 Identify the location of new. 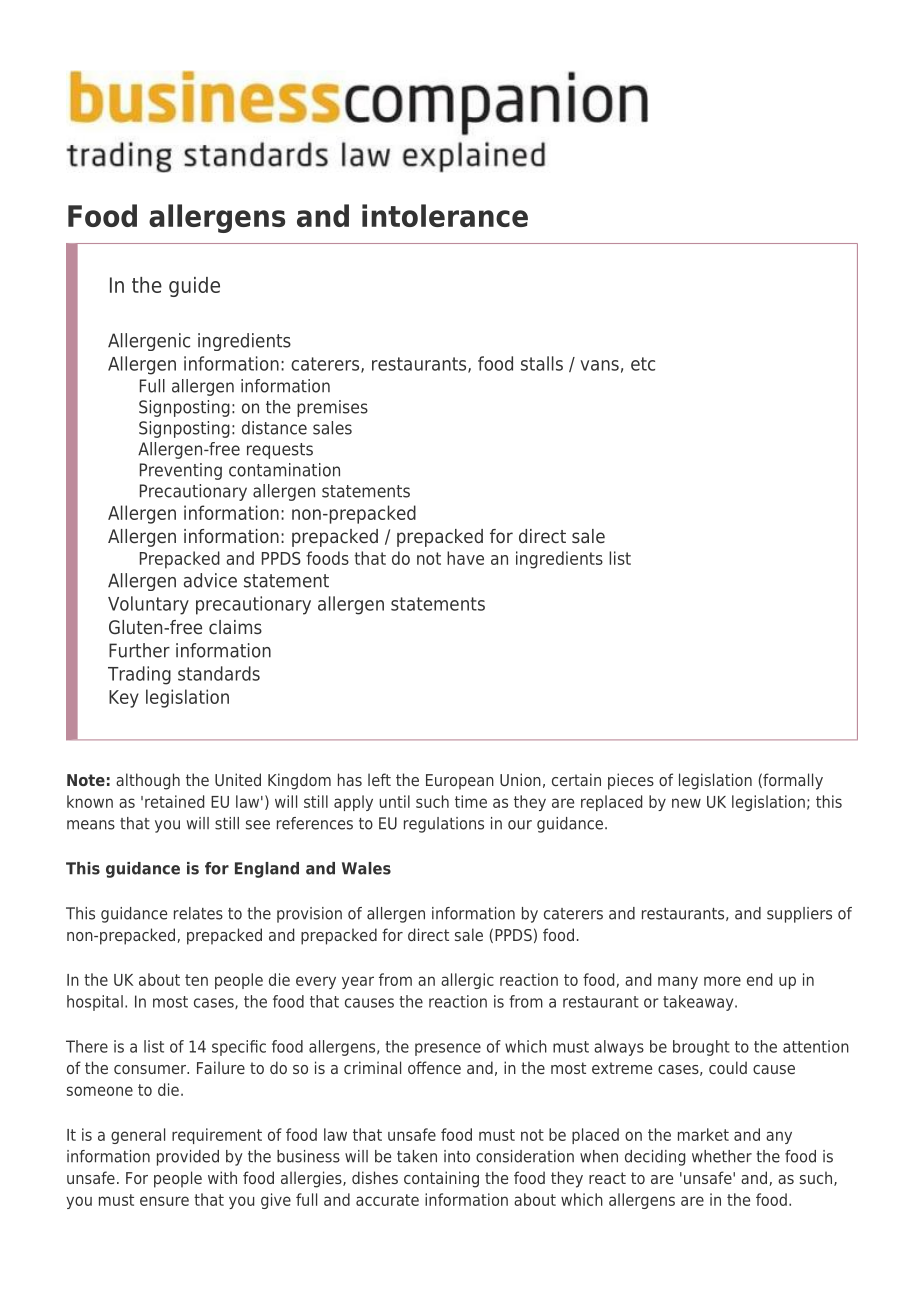
(686, 803).
